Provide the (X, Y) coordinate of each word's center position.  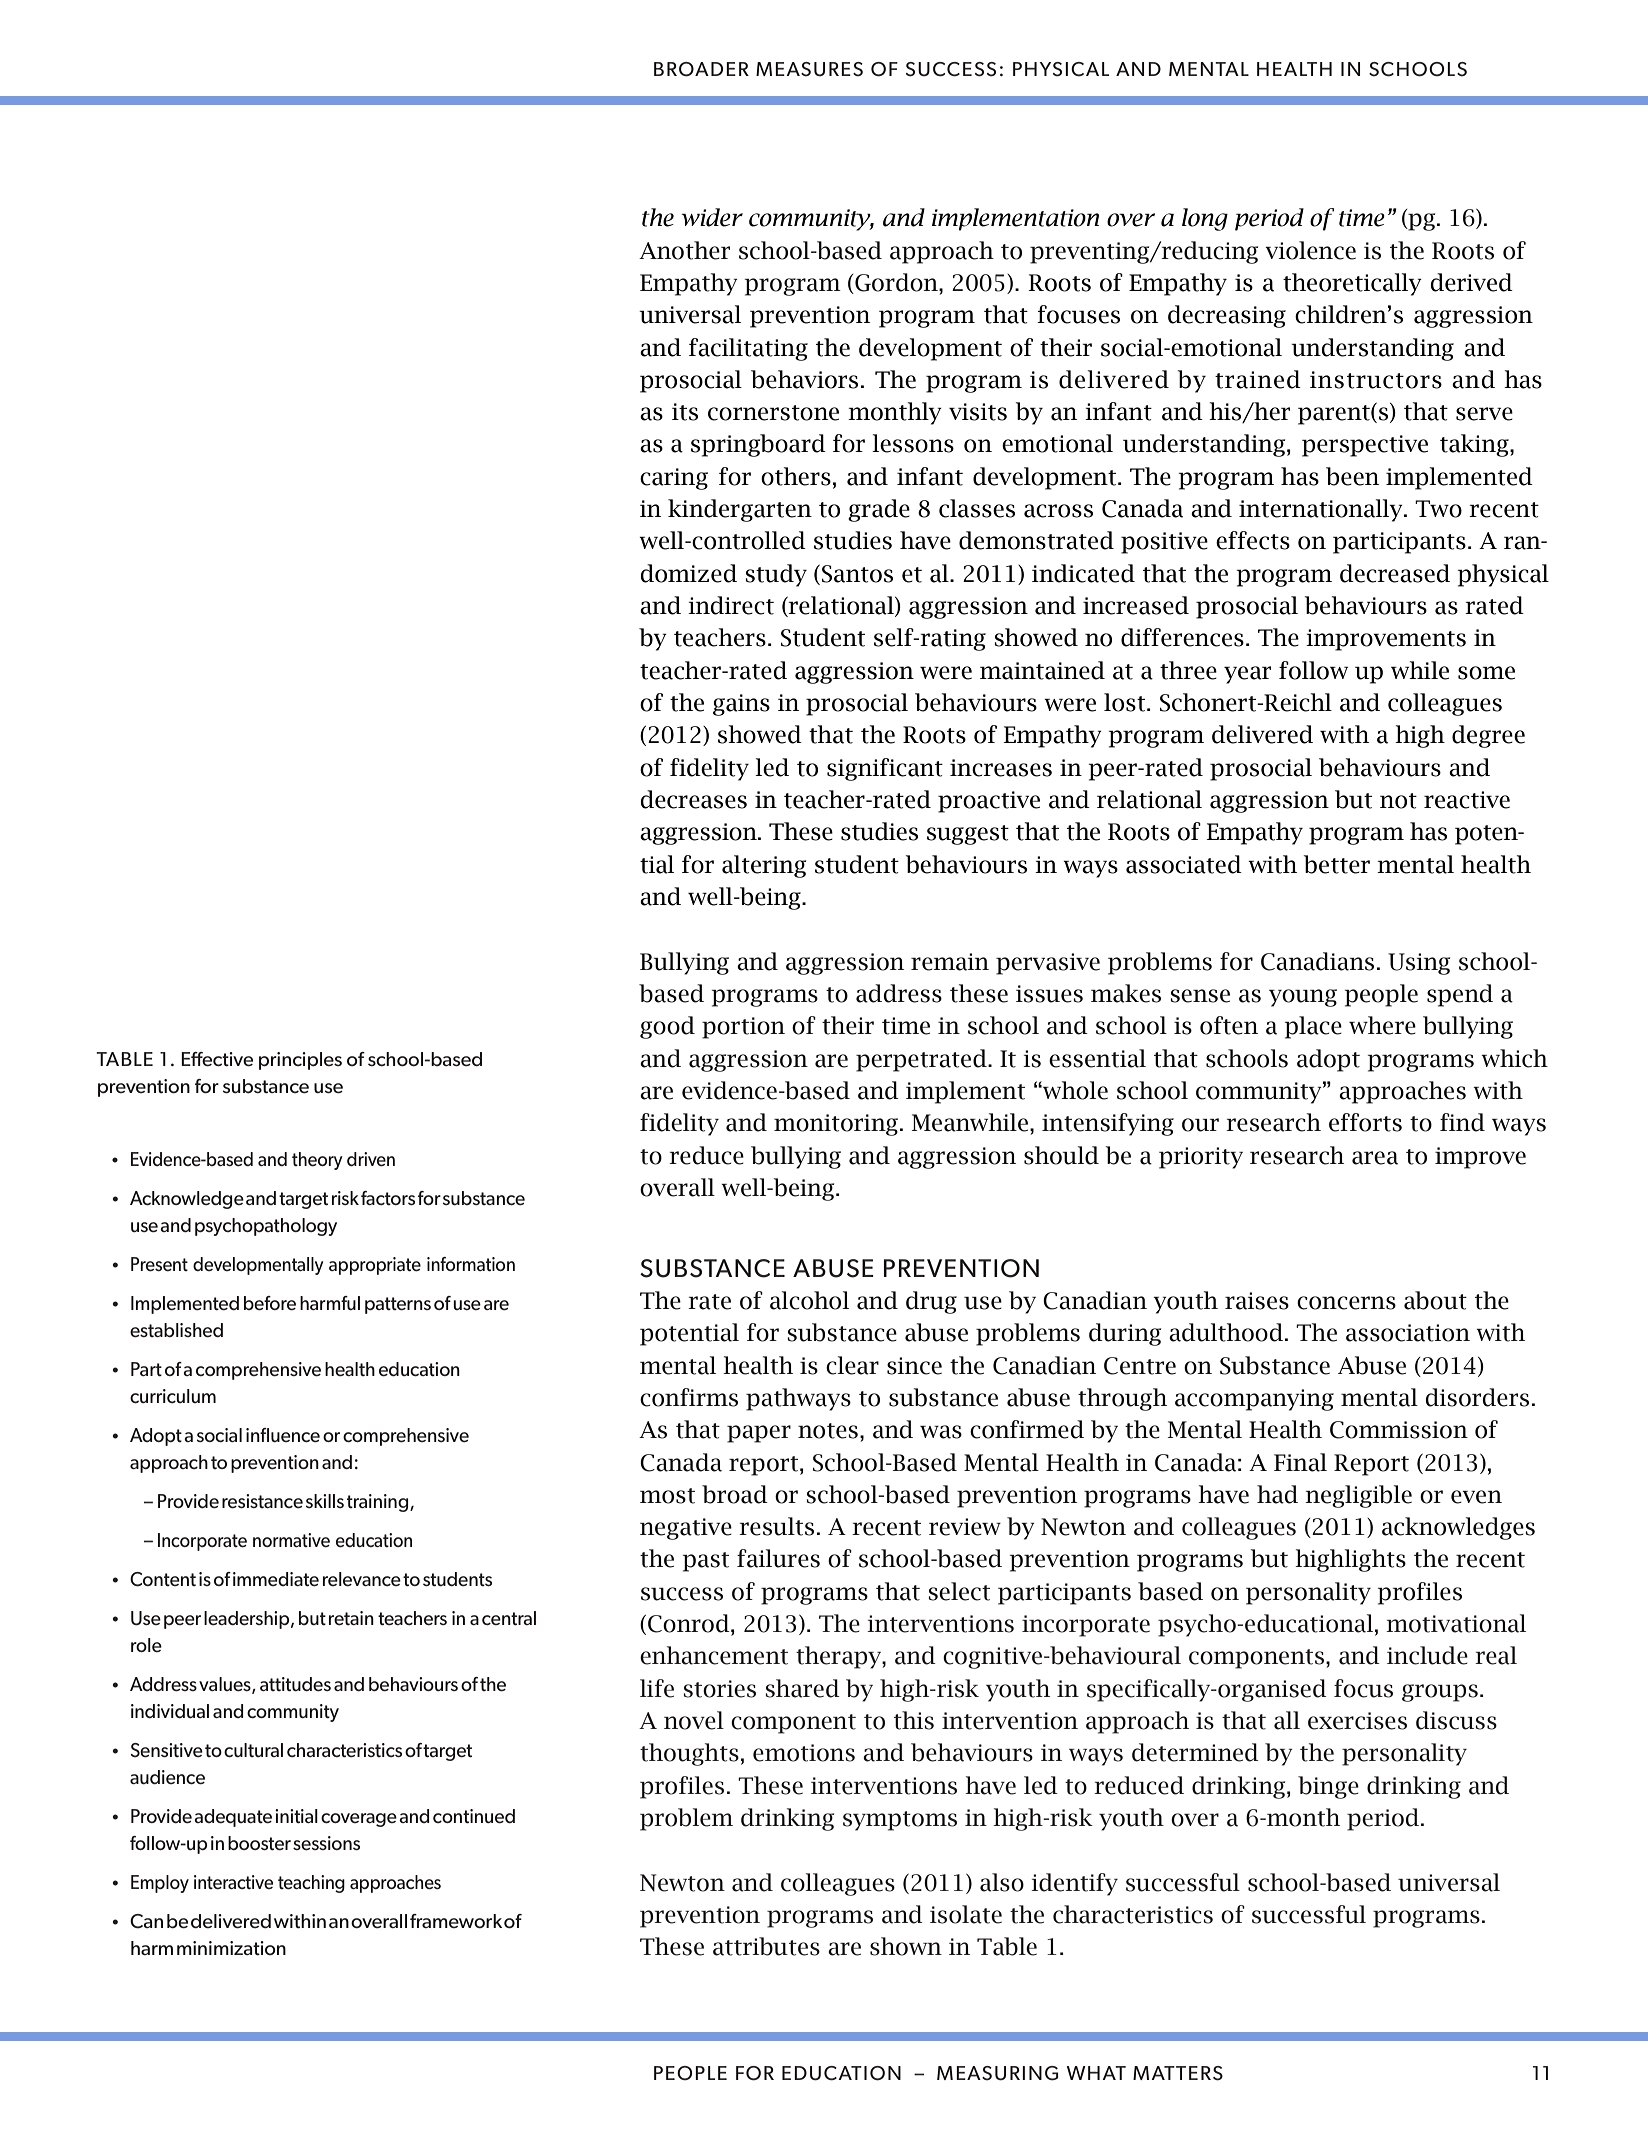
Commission (1399, 1430)
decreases (693, 799)
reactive (1467, 800)
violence (1310, 250)
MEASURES (809, 69)
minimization (231, 1948)
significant (885, 769)
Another (684, 250)
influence (283, 1435)
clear (852, 1365)
